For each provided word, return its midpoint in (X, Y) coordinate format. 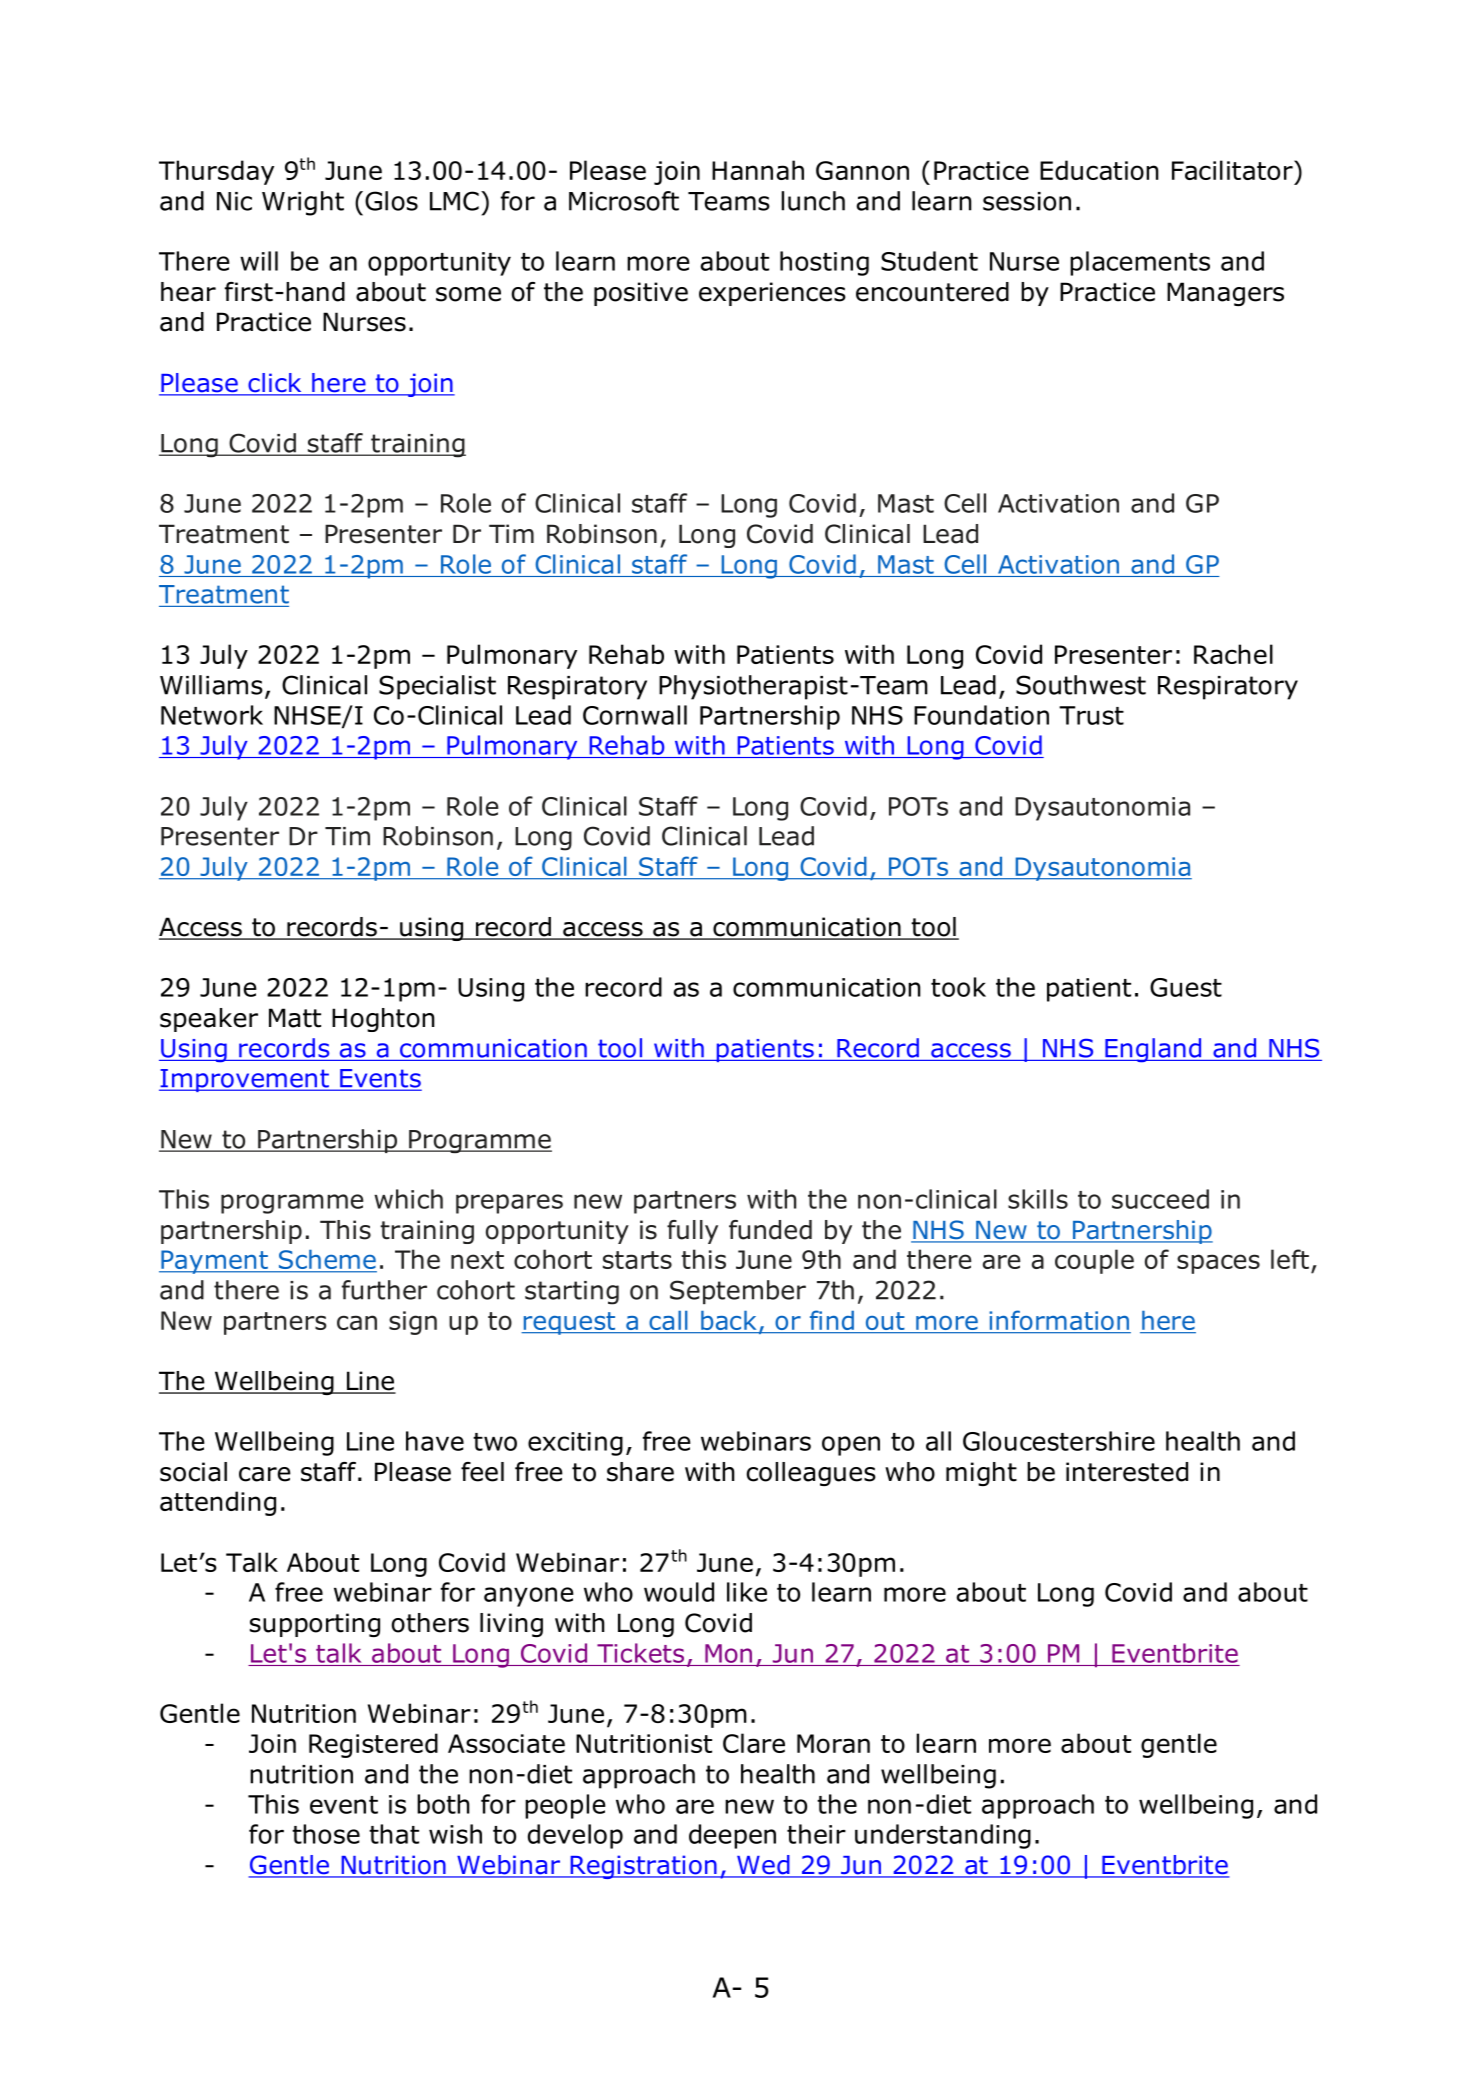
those (326, 1834)
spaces (1218, 1264)
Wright (303, 203)
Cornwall (635, 715)
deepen (732, 1836)
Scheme (326, 1261)
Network (212, 715)
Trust (1091, 715)
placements (1140, 263)
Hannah (758, 170)
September (738, 1292)
